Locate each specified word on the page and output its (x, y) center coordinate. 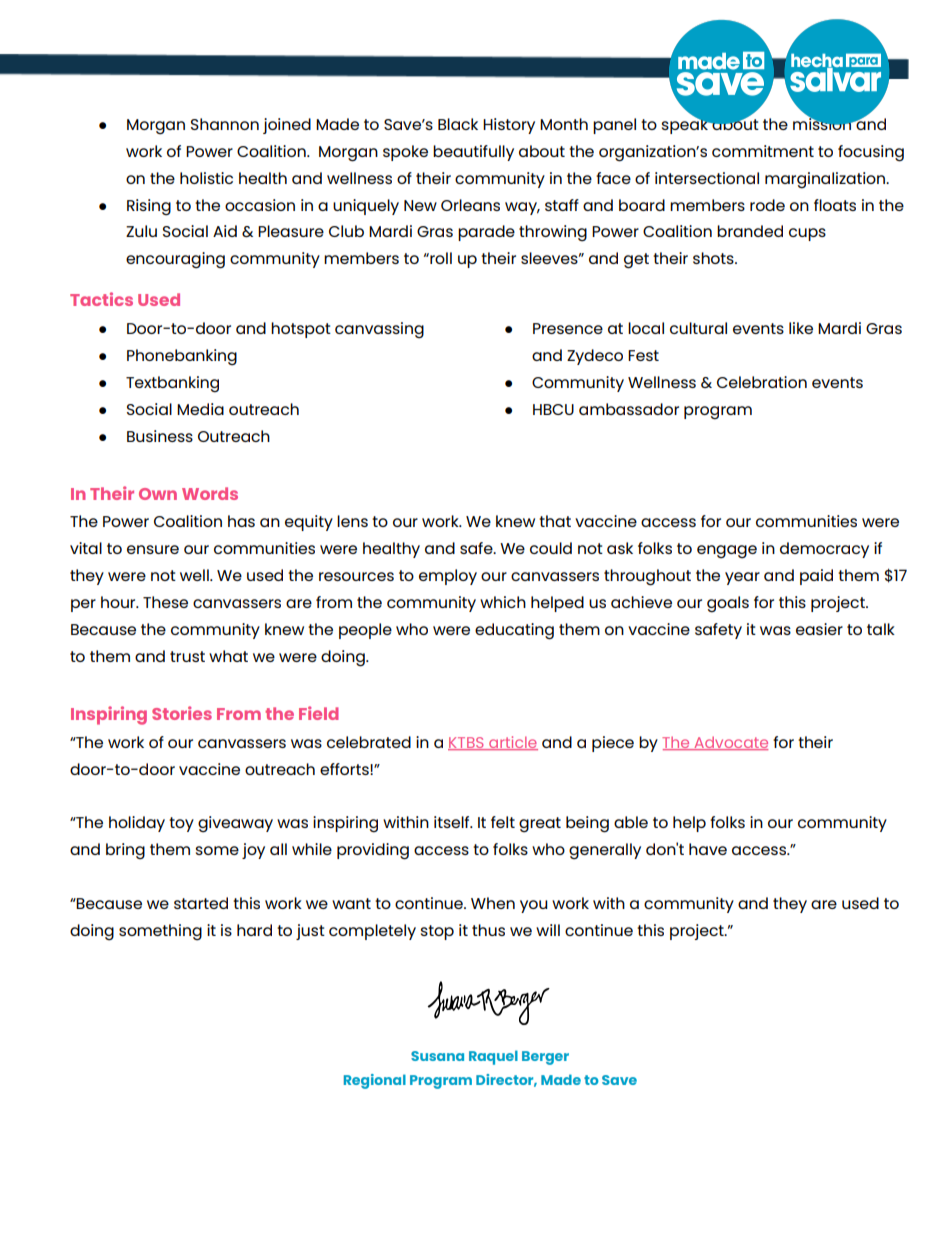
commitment (763, 151)
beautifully (473, 153)
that (555, 521)
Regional (375, 1081)
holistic (206, 178)
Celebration (762, 382)
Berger (545, 1058)
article (512, 743)
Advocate (730, 743)
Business (160, 436)
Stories (182, 713)
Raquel (493, 1057)
